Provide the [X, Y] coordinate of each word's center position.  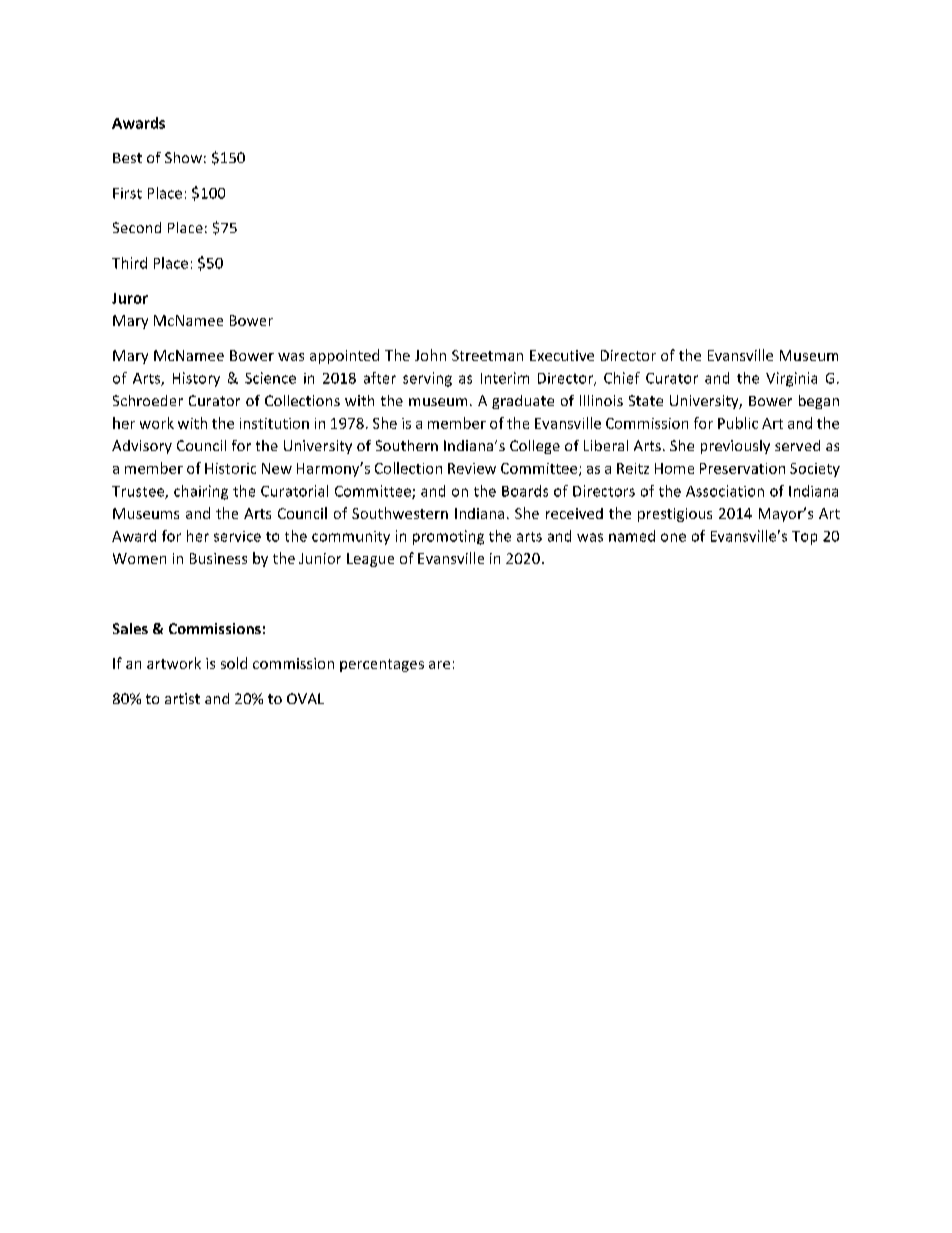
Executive [562, 355]
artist [182, 698]
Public [738, 423]
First [127, 193]
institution [274, 423]
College [535, 447]
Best [127, 158]
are [439, 665]
